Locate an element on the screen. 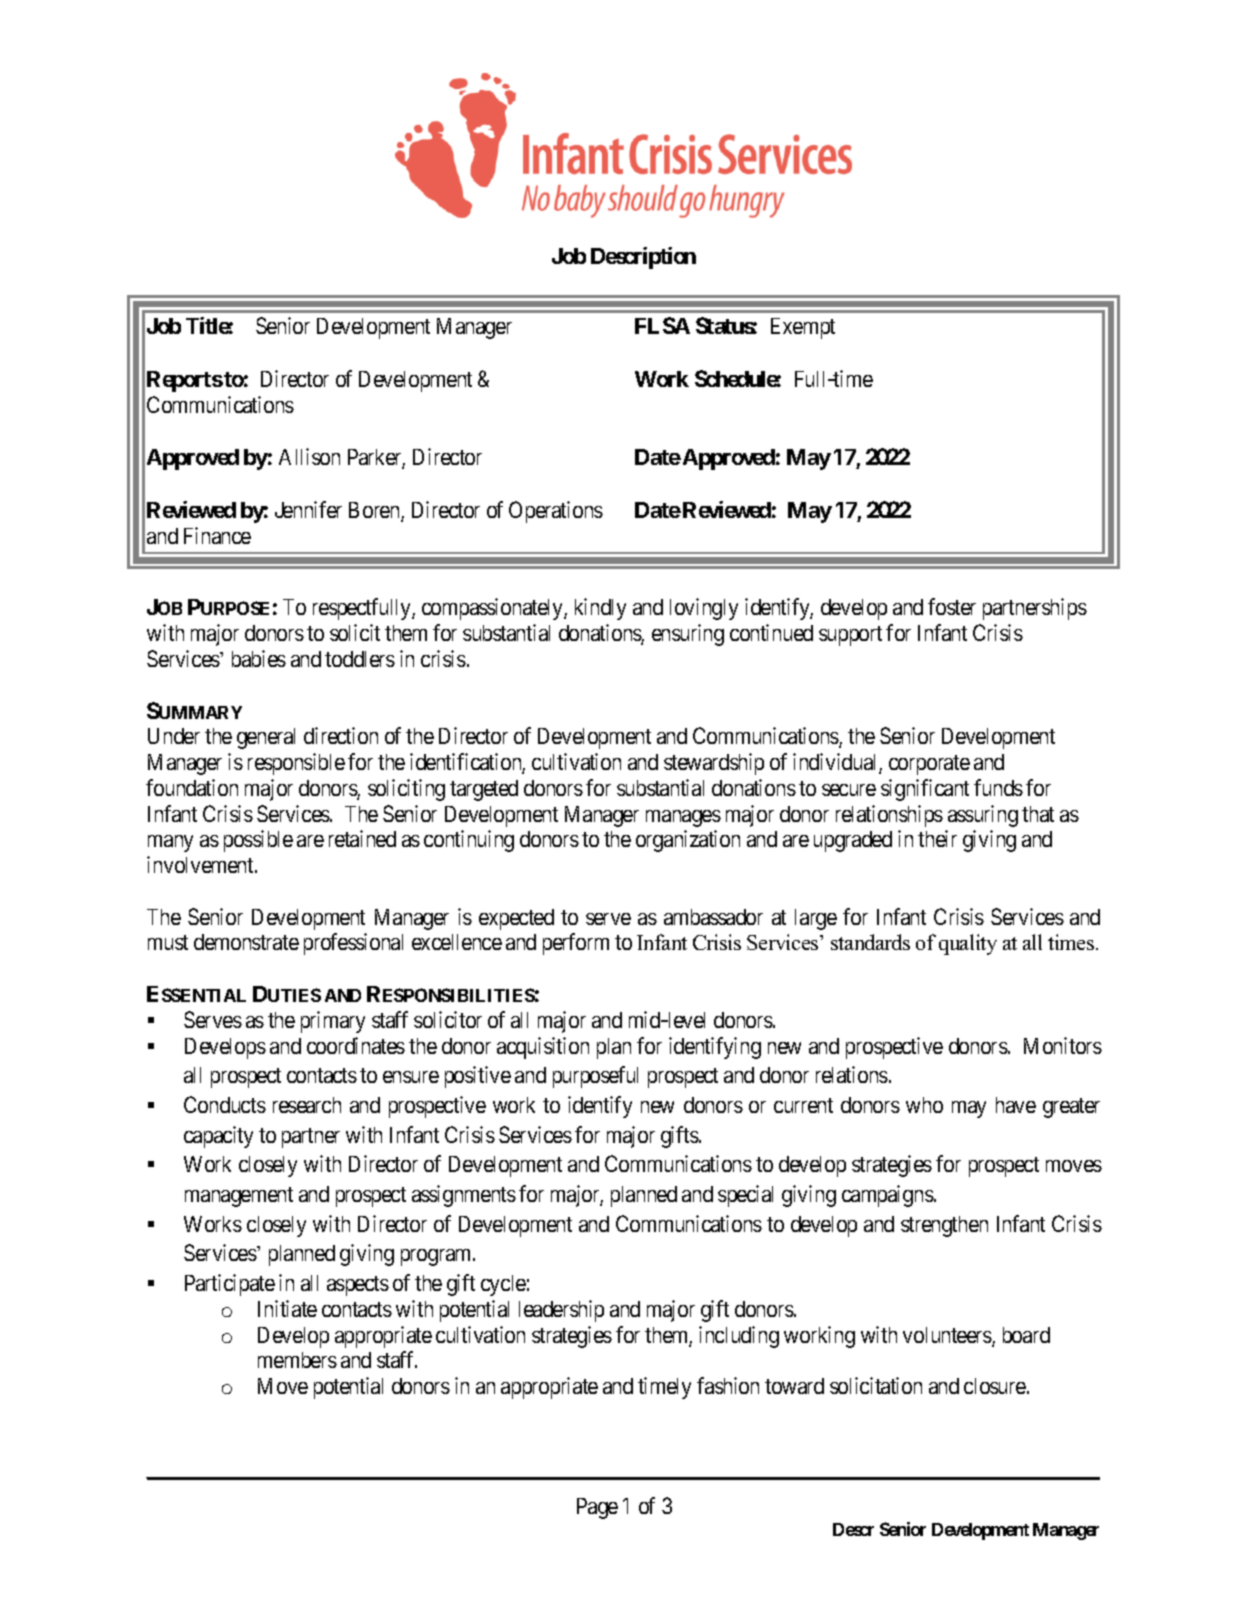  acquisition is located at coordinates (543, 1048).
